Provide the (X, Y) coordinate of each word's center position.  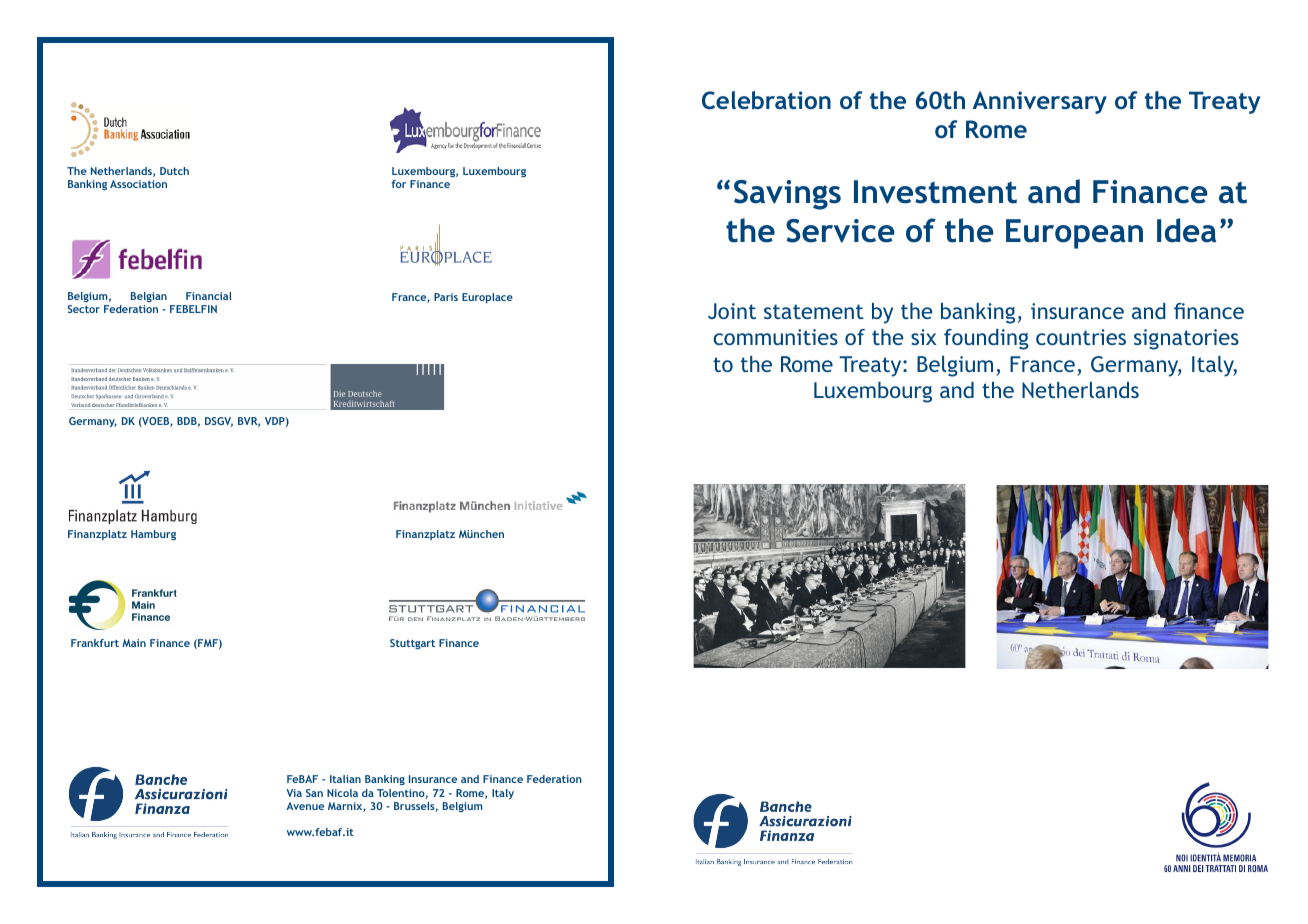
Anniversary (1040, 102)
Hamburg (153, 535)
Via (294, 793)
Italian (345, 779)
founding (986, 339)
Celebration (766, 100)
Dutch (174, 171)
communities (775, 337)
